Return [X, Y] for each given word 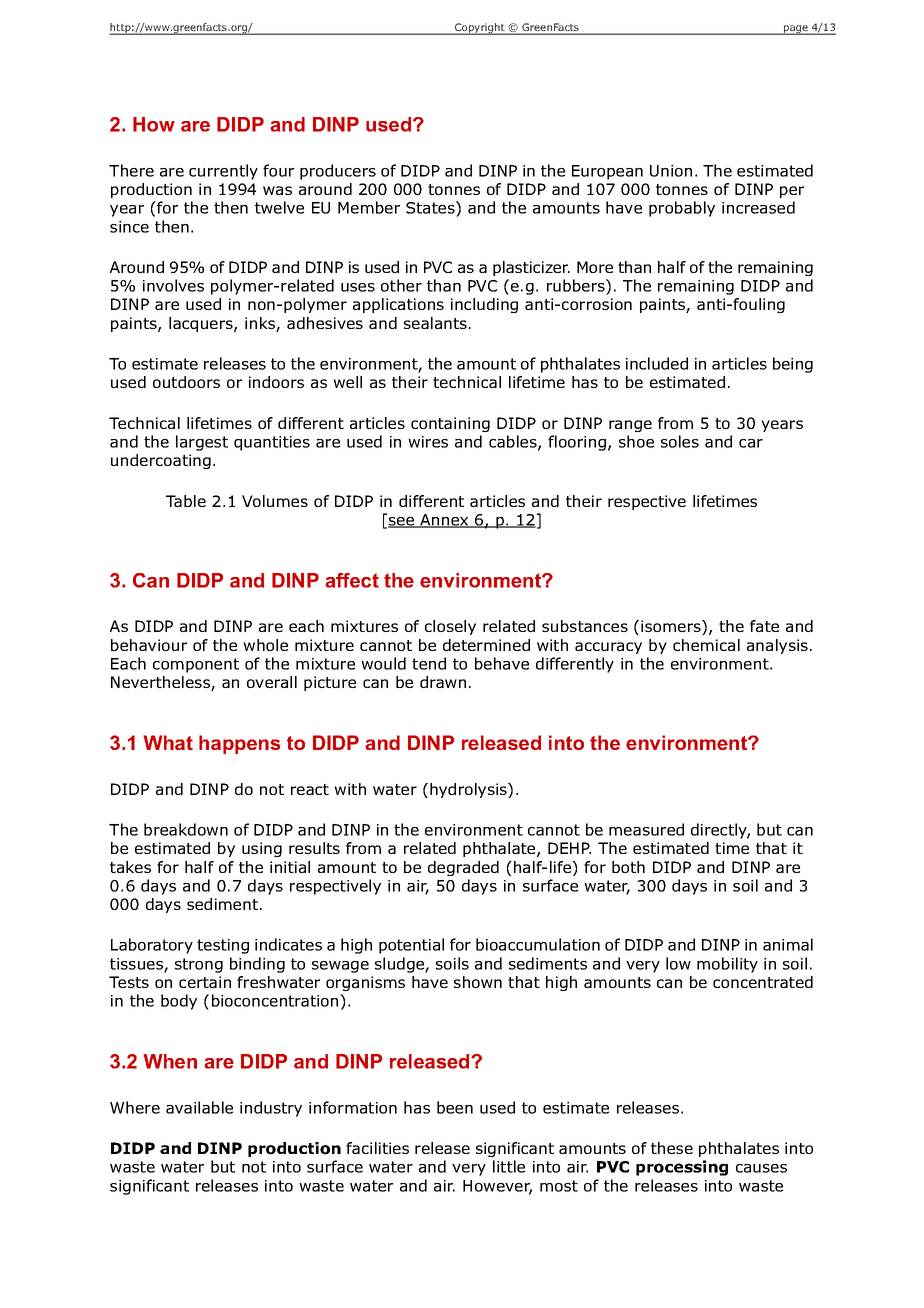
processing [682, 1168]
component [196, 665]
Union [671, 171]
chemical [706, 645]
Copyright [480, 29]
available [199, 1107]
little [509, 1166]
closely [450, 627]
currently [223, 172]
